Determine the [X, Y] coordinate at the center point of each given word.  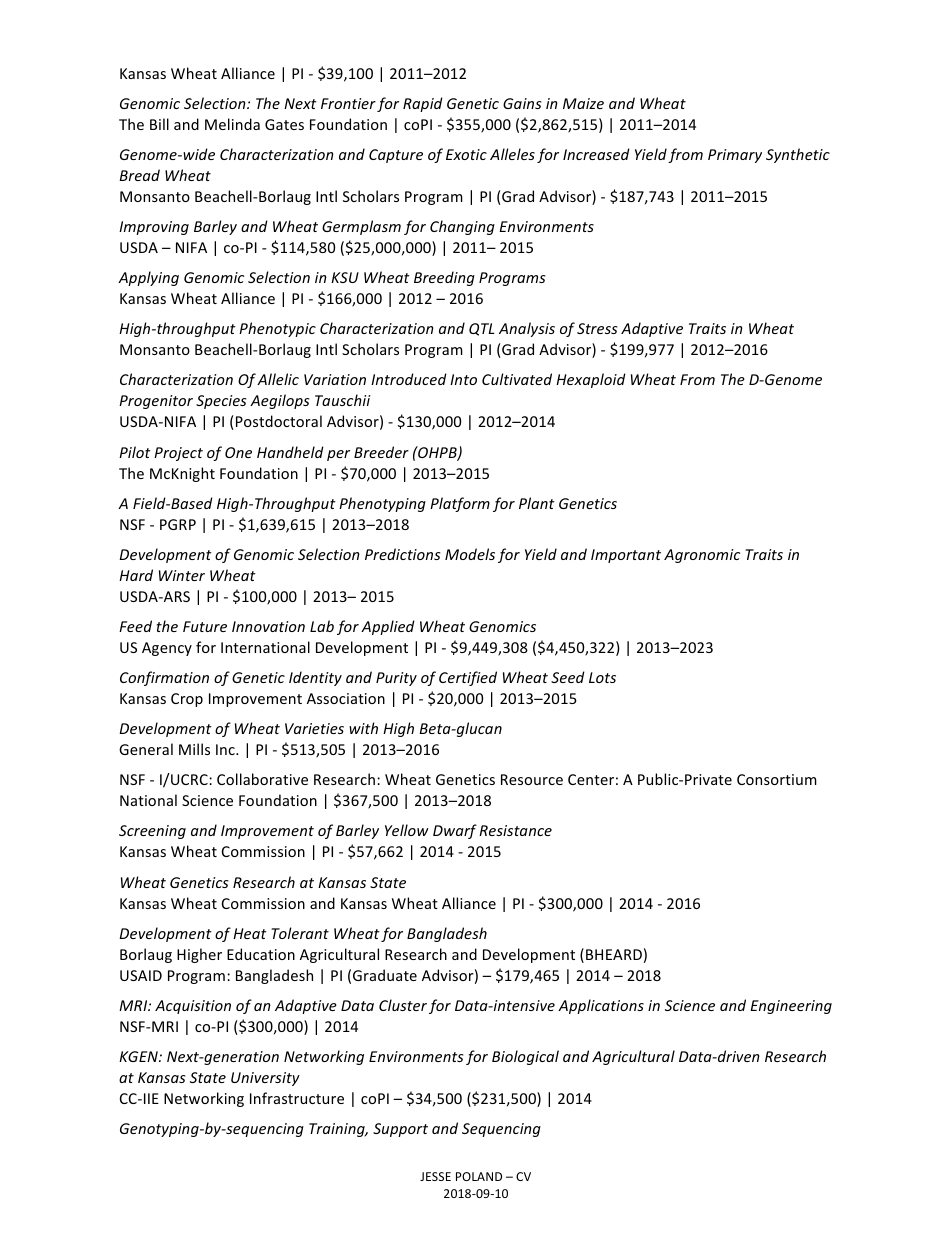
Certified [468, 678]
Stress [597, 328]
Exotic [466, 154]
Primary [735, 156]
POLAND [479, 1176]
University [265, 1079]
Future [205, 626]
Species [221, 402]
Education [261, 954]
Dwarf [455, 831]
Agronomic [702, 556]
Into [463, 379]
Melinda [232, 124]
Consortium [777, 779]
